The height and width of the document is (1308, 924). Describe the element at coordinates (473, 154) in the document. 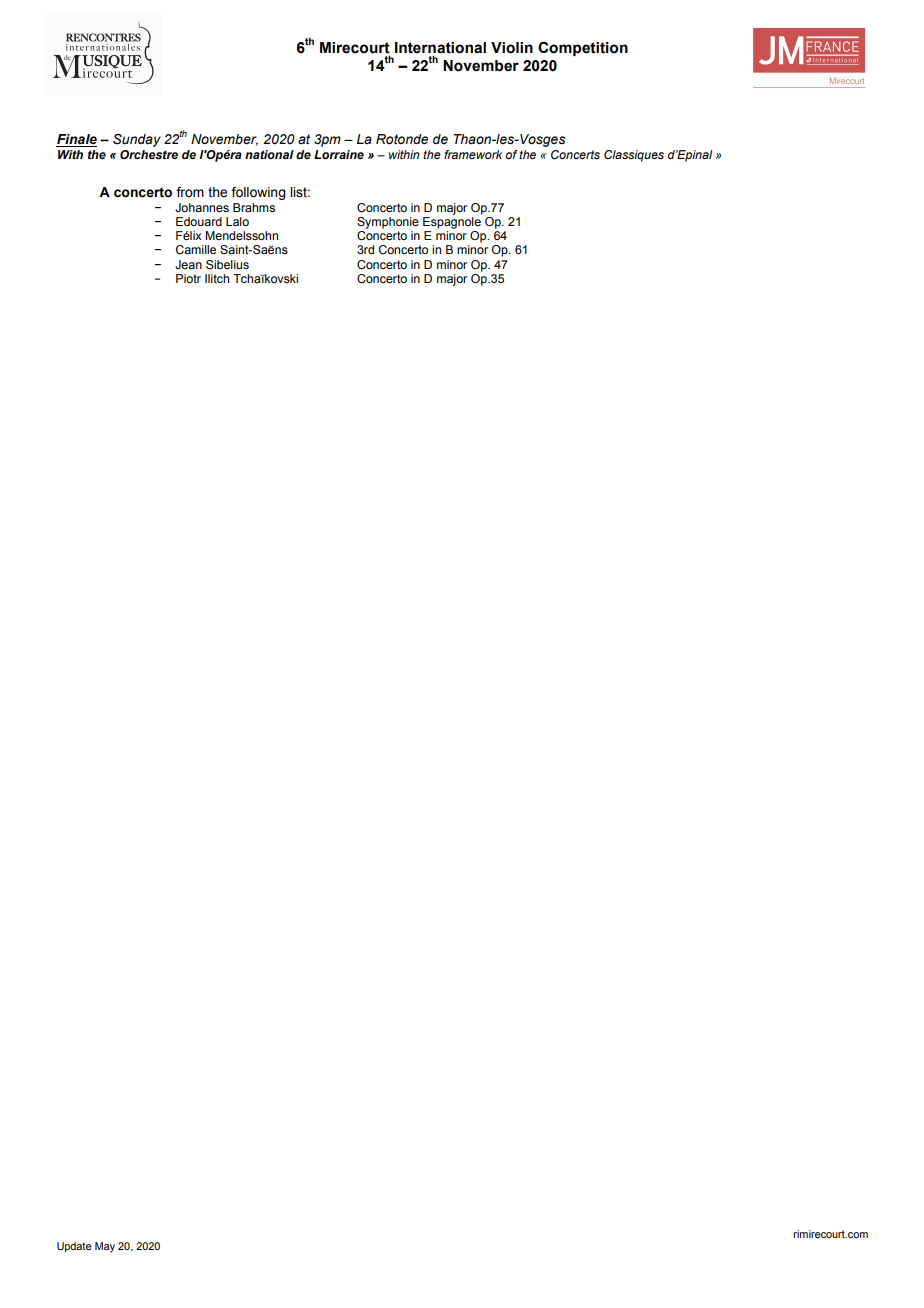

I see `framework` at that location.
